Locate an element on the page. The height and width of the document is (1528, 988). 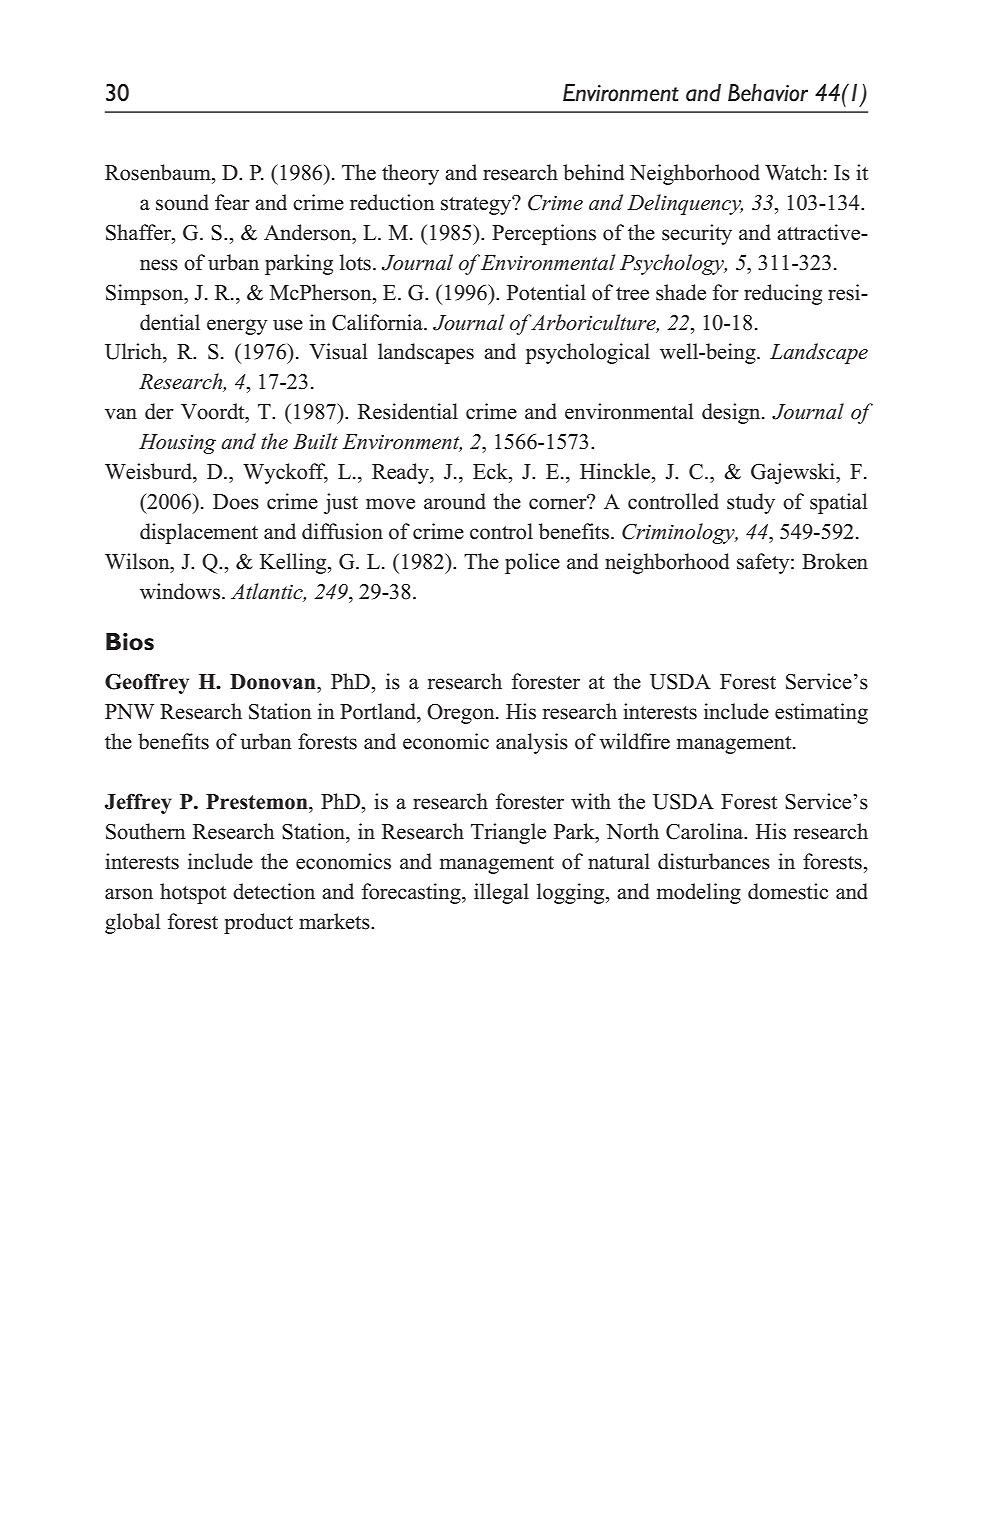
Behavior is located at coordinates (768, 93).
